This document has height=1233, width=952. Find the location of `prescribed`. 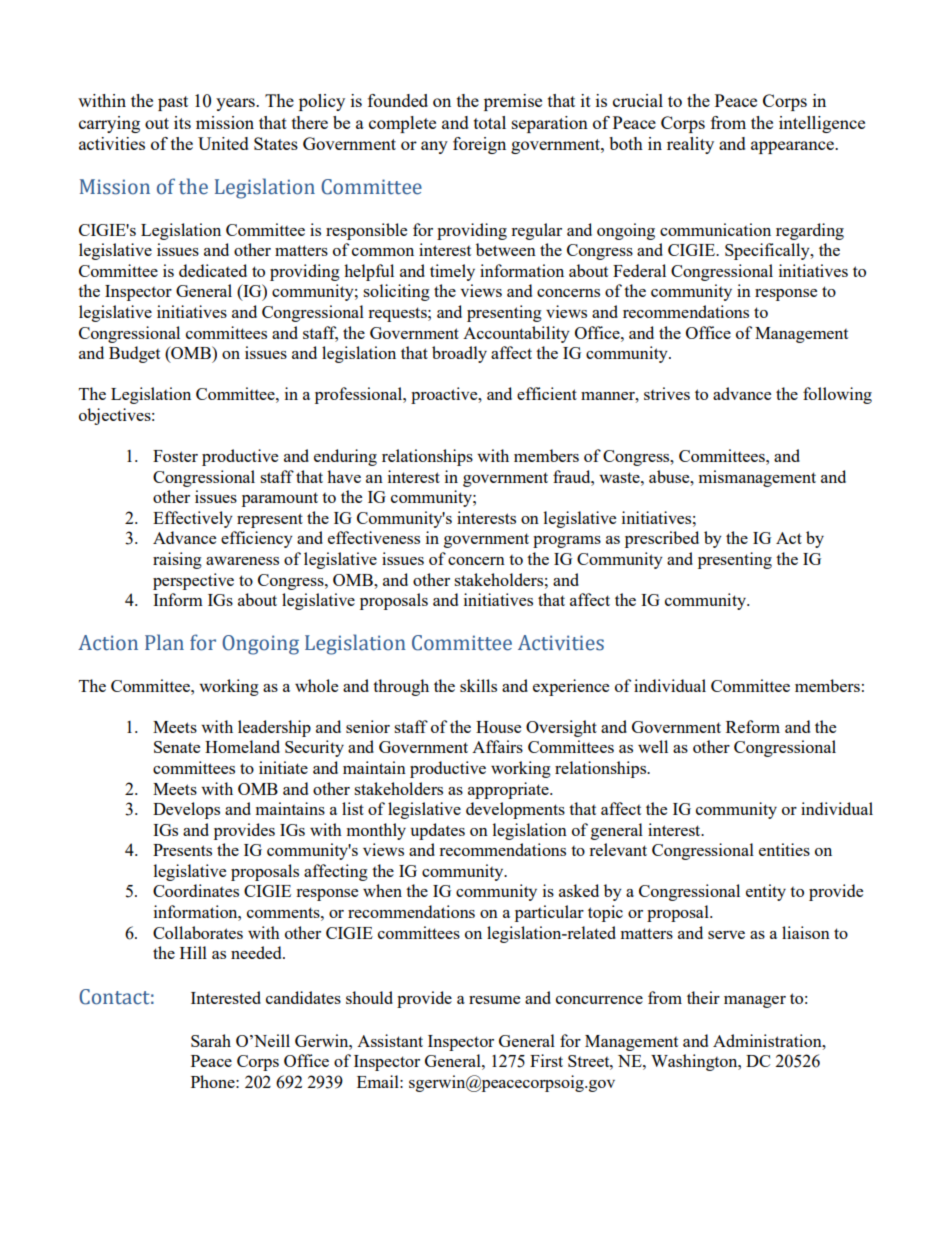

prescribed is located at coordinates (662, 539).
